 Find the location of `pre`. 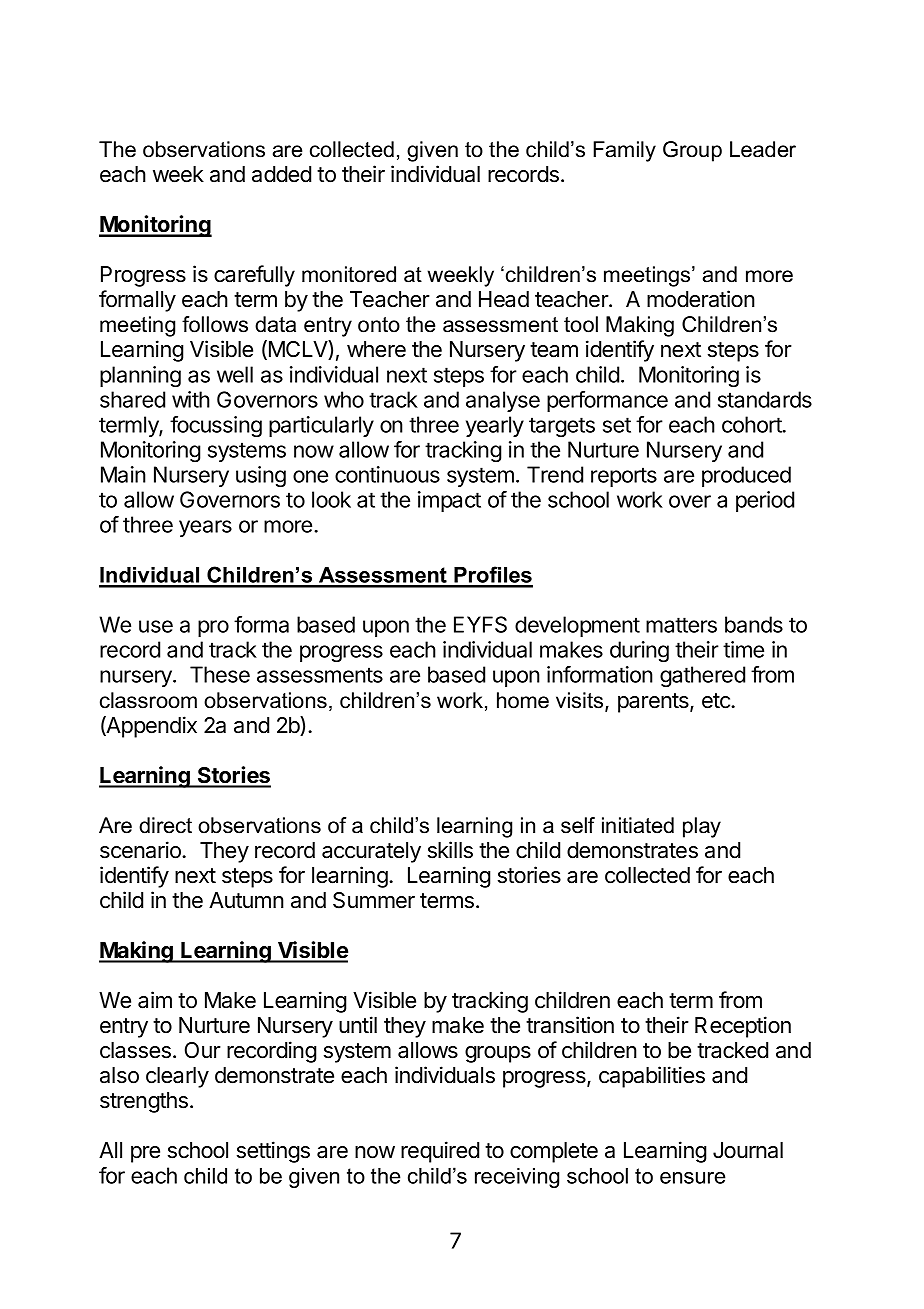

pre is located at coordinates (145, 1154).
